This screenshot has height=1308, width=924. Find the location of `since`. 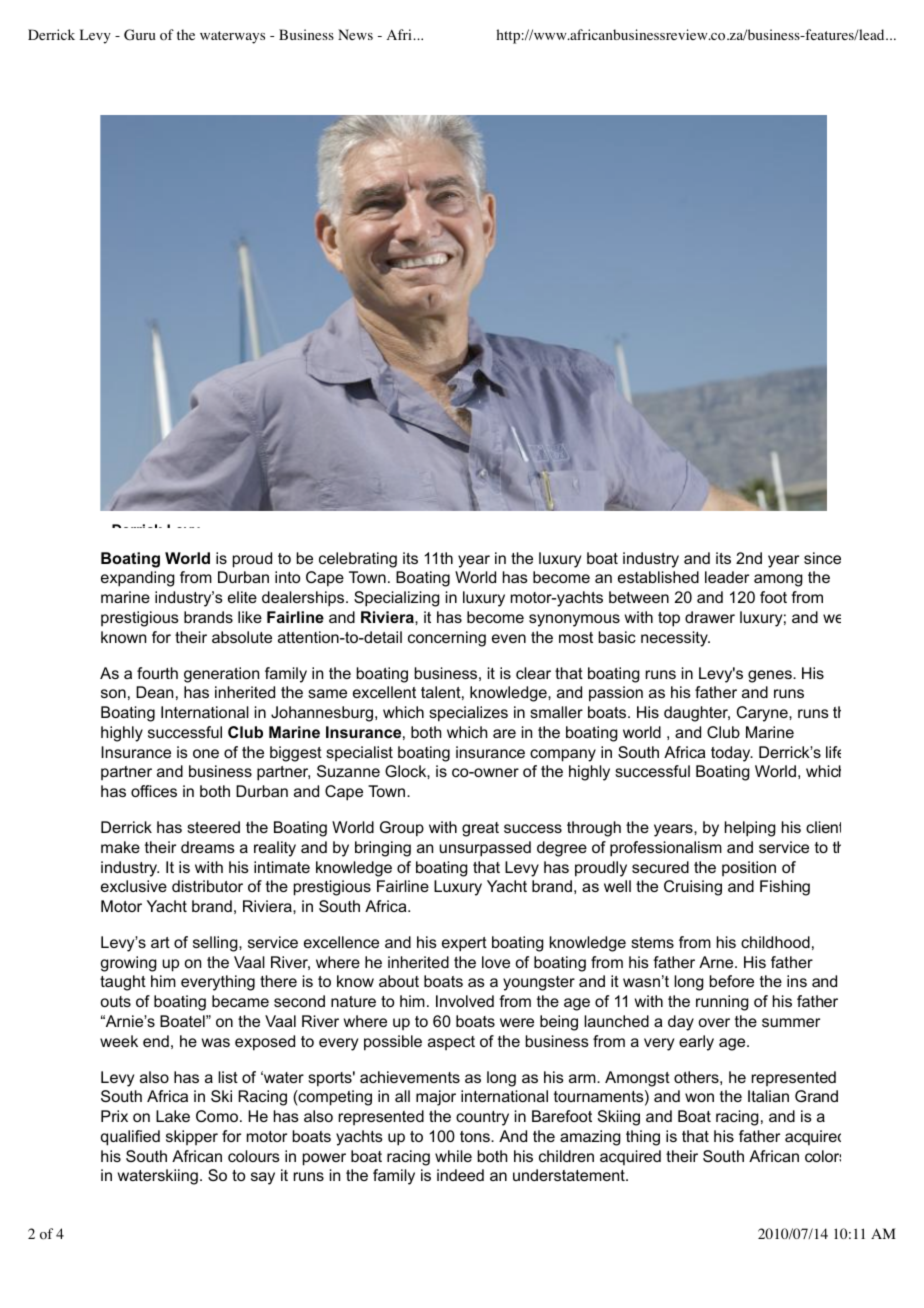

since is located at coordinates (822, 558).
